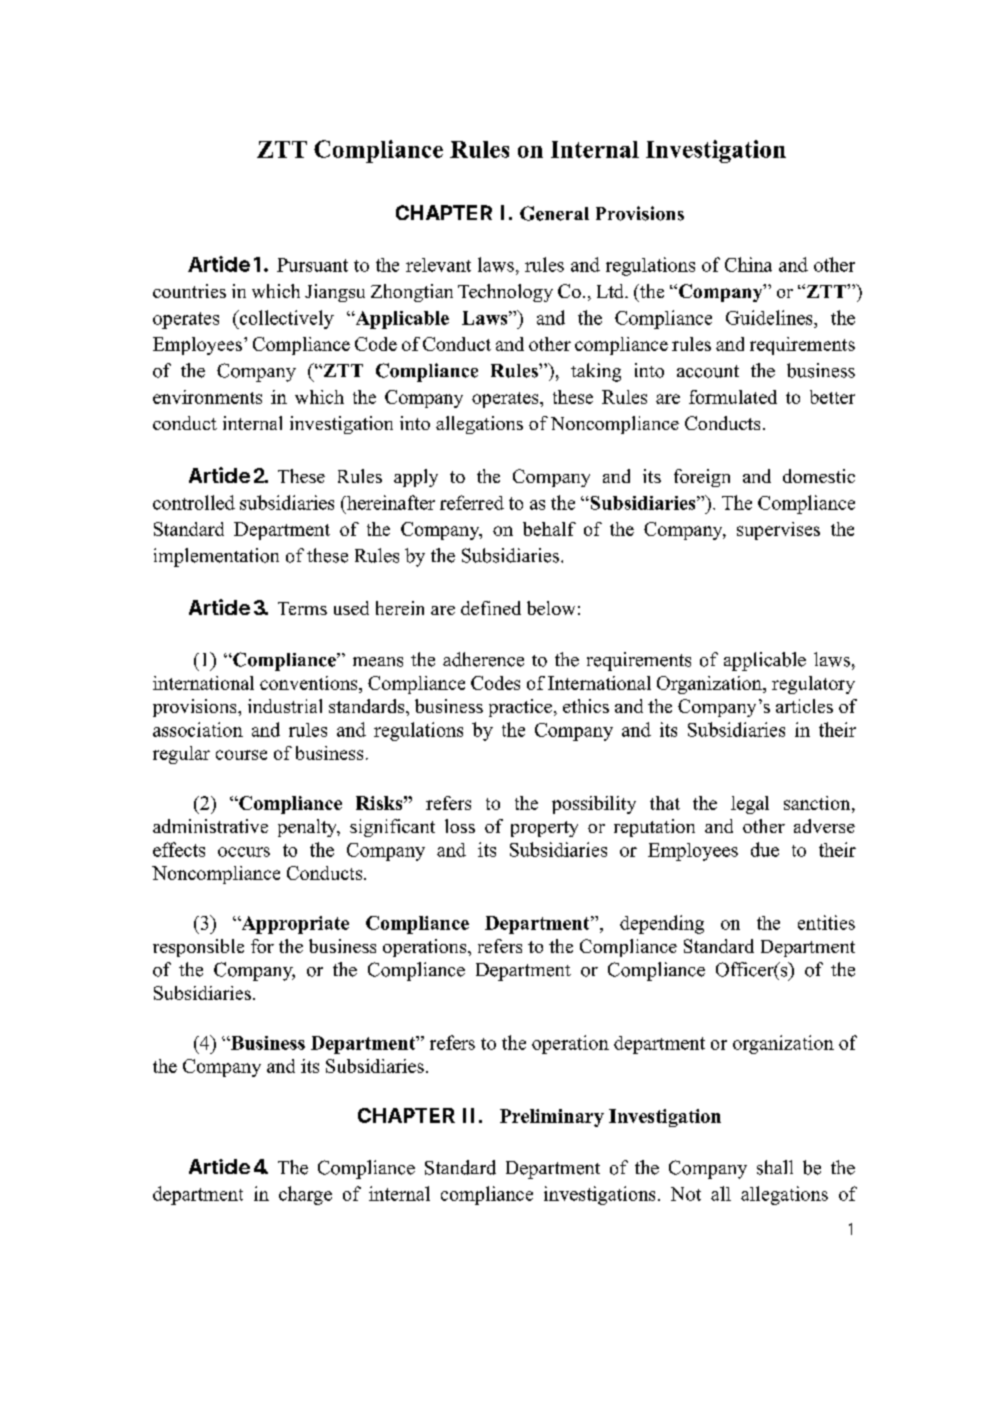  I want to click on practice, so click(520, 708).
